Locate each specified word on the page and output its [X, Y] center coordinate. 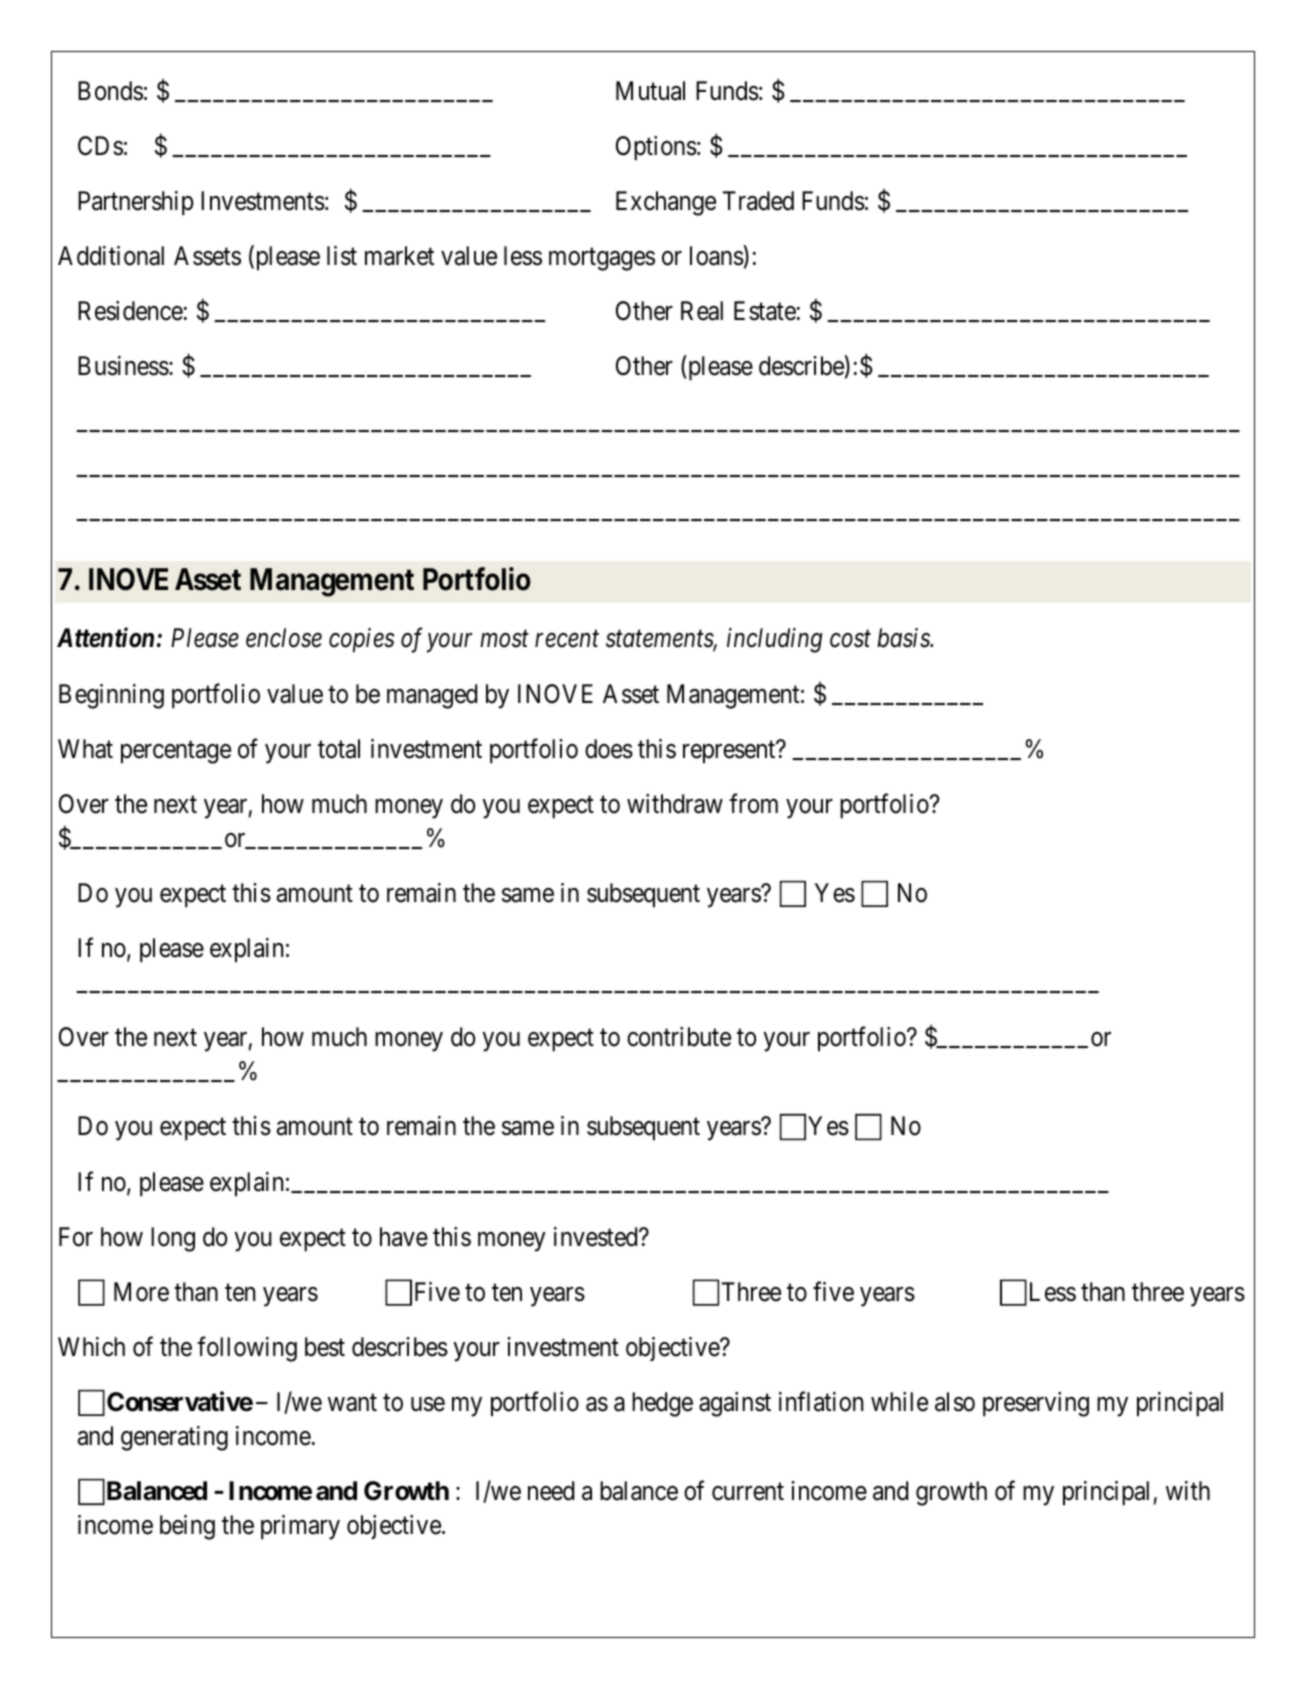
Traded [758, 201]
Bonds [110, 91]
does [609, 749]
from [753, 804]
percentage [176, 752]
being [187, 1527]
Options [656, 148]
